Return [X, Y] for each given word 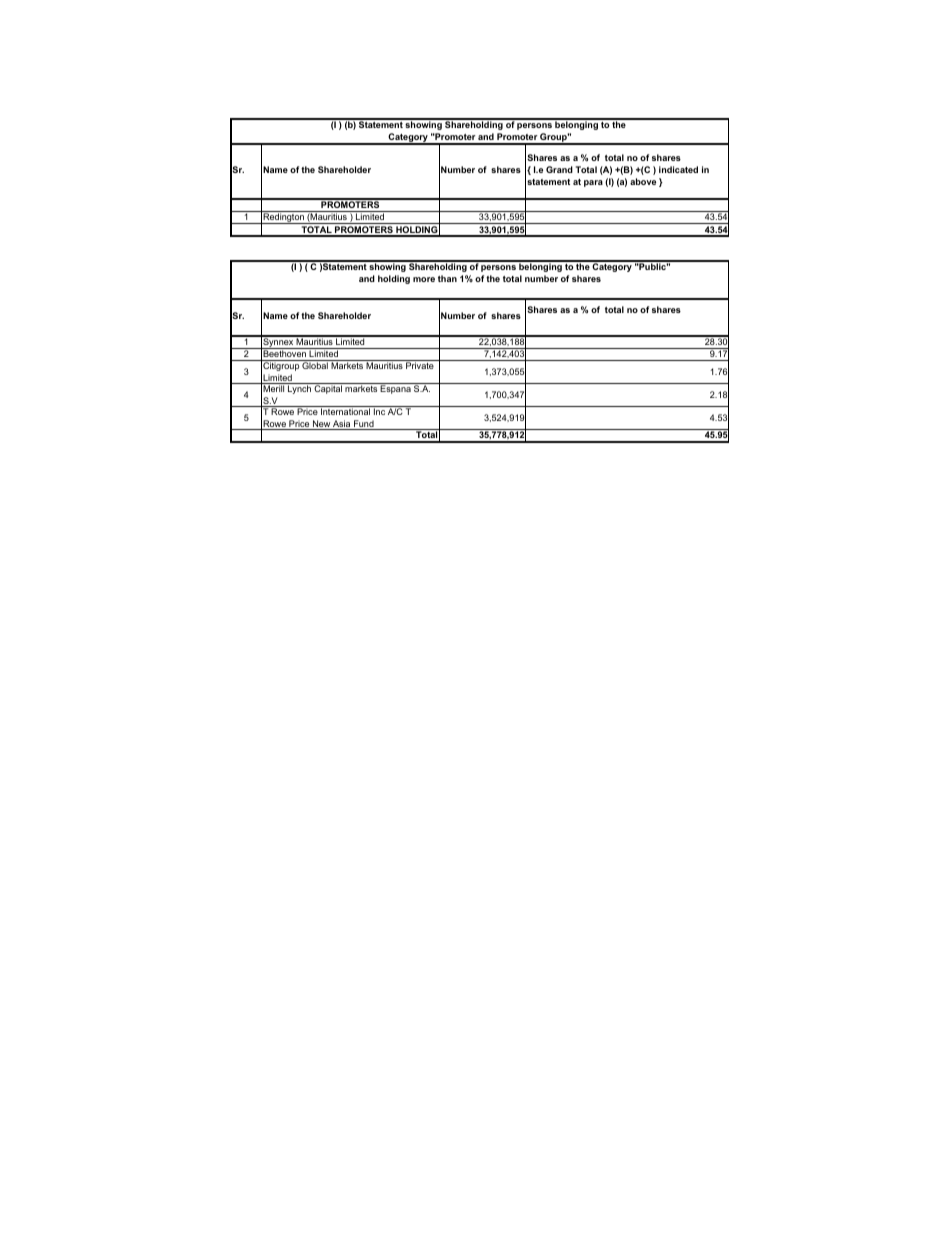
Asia [342, 425]
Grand [559, 169]
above [643, 181]
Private [420, 365]
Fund [364, 425]
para [593, 183]
